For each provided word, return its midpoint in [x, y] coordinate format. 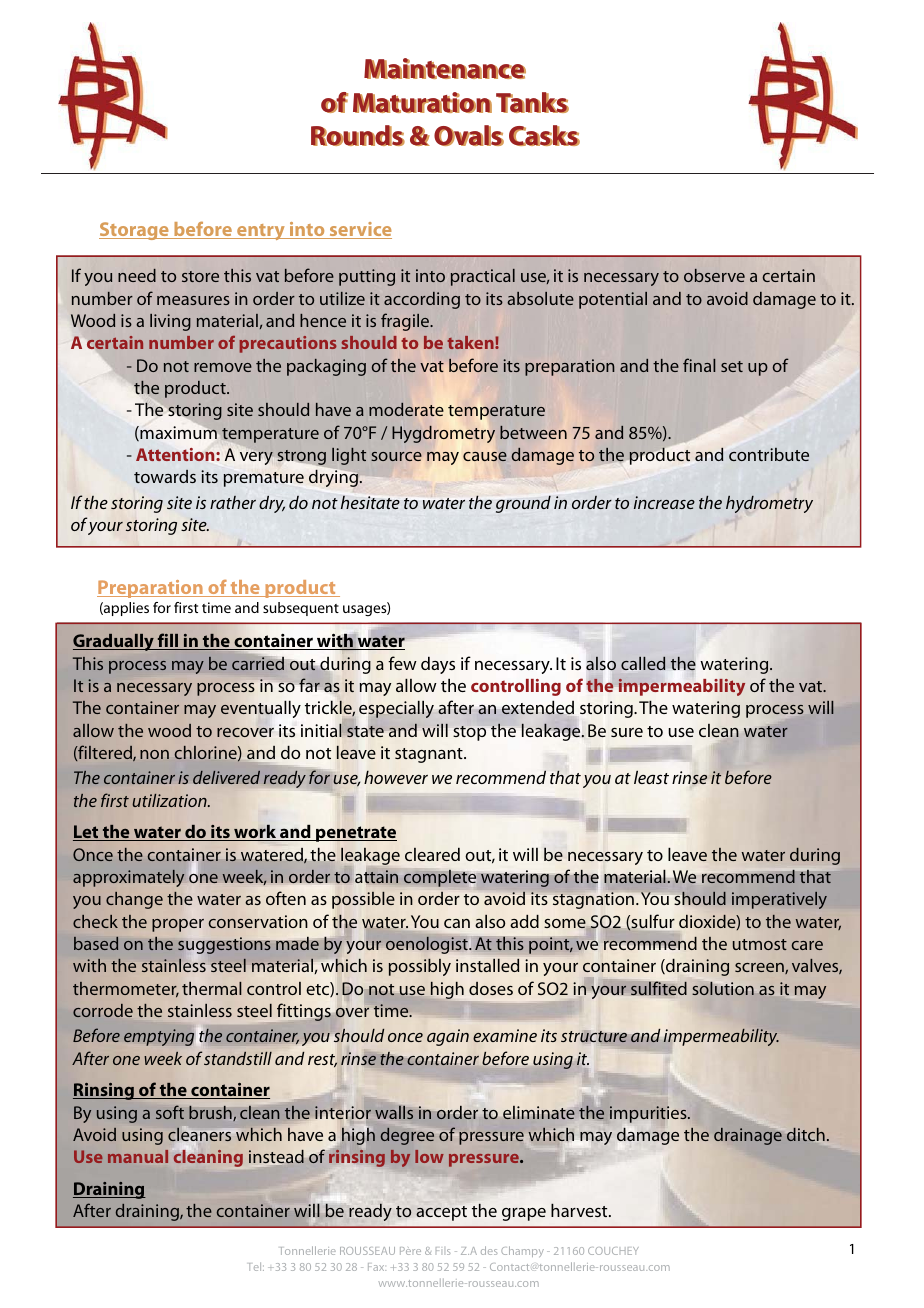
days [438, 665]
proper [178, 925]
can [457, 923]
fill [168, 641]
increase [664, 502]
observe [714, 275]
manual [138, 1156]
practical [483, 277]
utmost [760, 944]
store [200, 276]
